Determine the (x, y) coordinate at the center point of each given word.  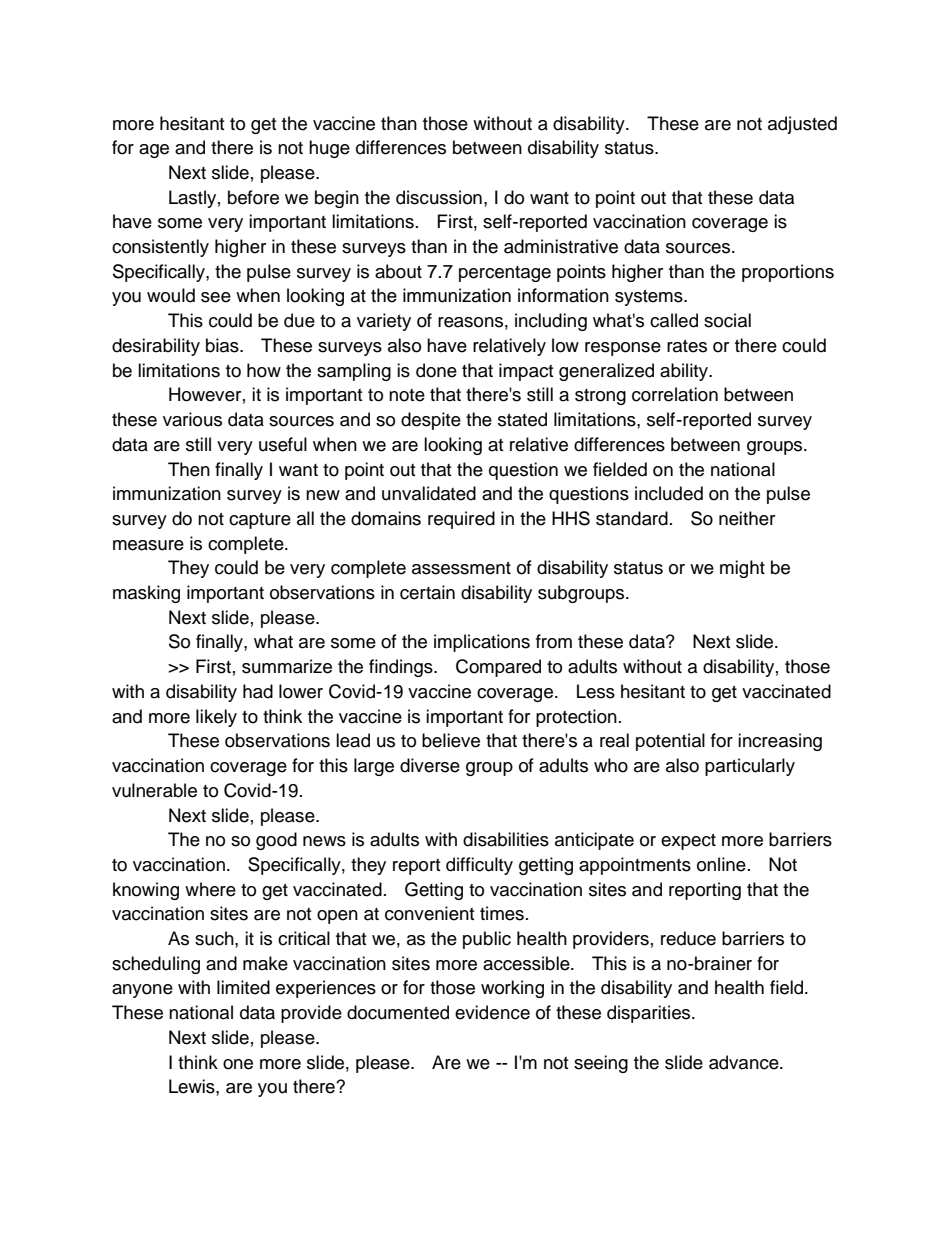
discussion (439, 197)
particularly (750, 767)
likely (216, 718)
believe (451, 740)
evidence (492, 1012)
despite (431, 421)
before (253, 197)
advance (745, 1062)
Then (189, 469)
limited (243, 987)
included (669, 493)
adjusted (802, 125)
